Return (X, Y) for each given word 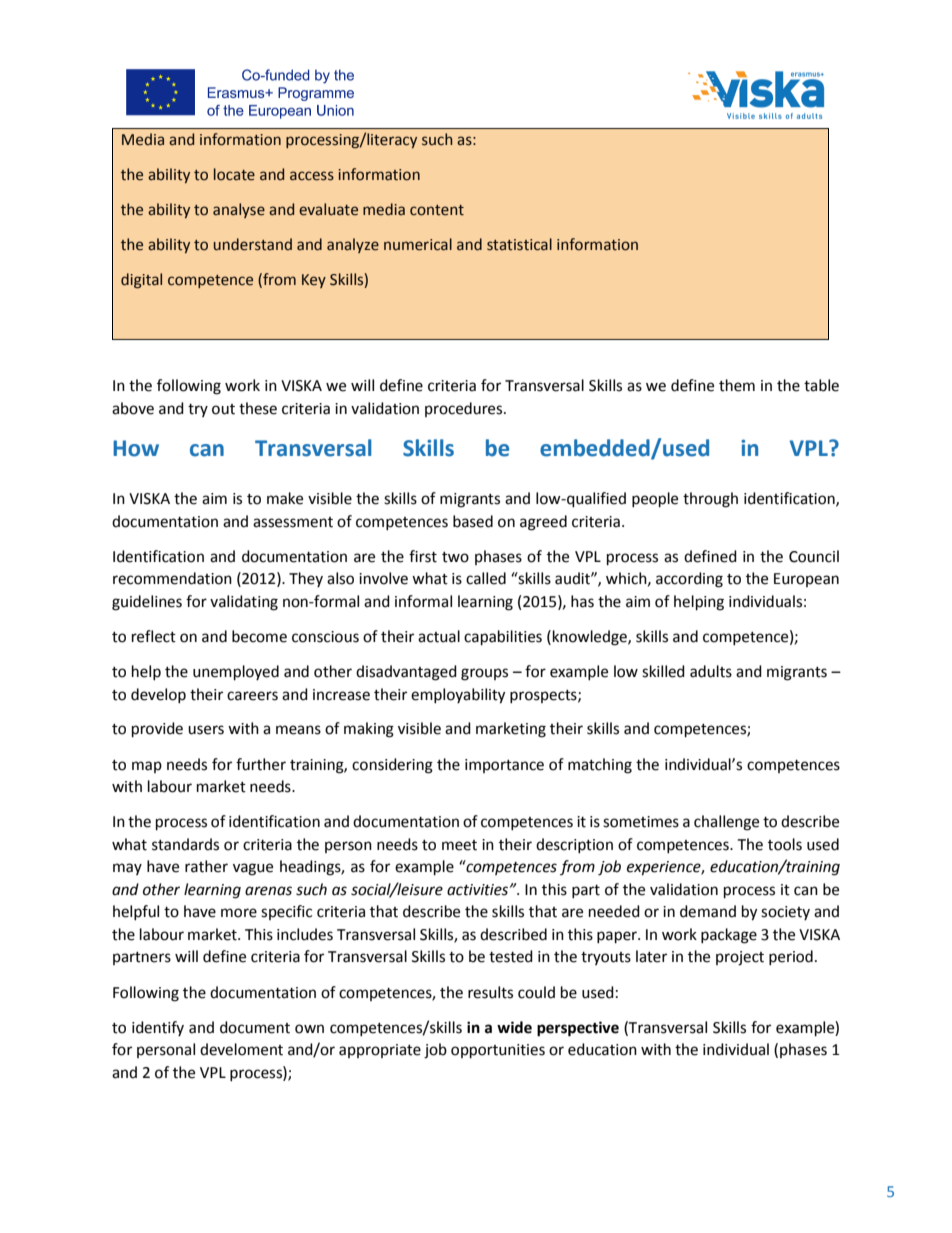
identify (158, 1028)
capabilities (503, 638)
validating (244, 603)
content (437, 210)
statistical (519, 244)
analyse (239, 210)
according (689, 580)
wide (514, 1027)
